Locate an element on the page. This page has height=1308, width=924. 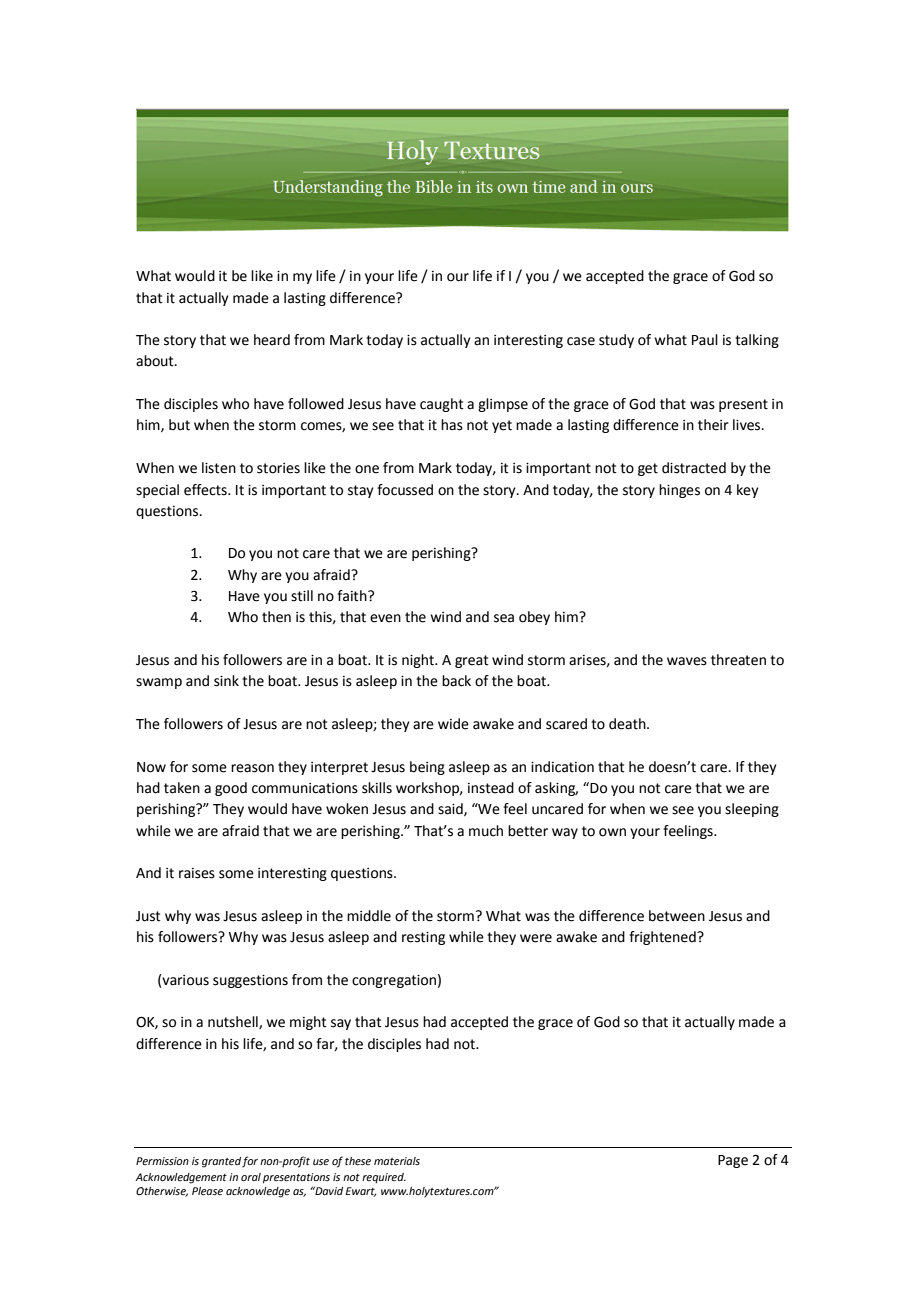
key is located at coordinates (748, 491).
